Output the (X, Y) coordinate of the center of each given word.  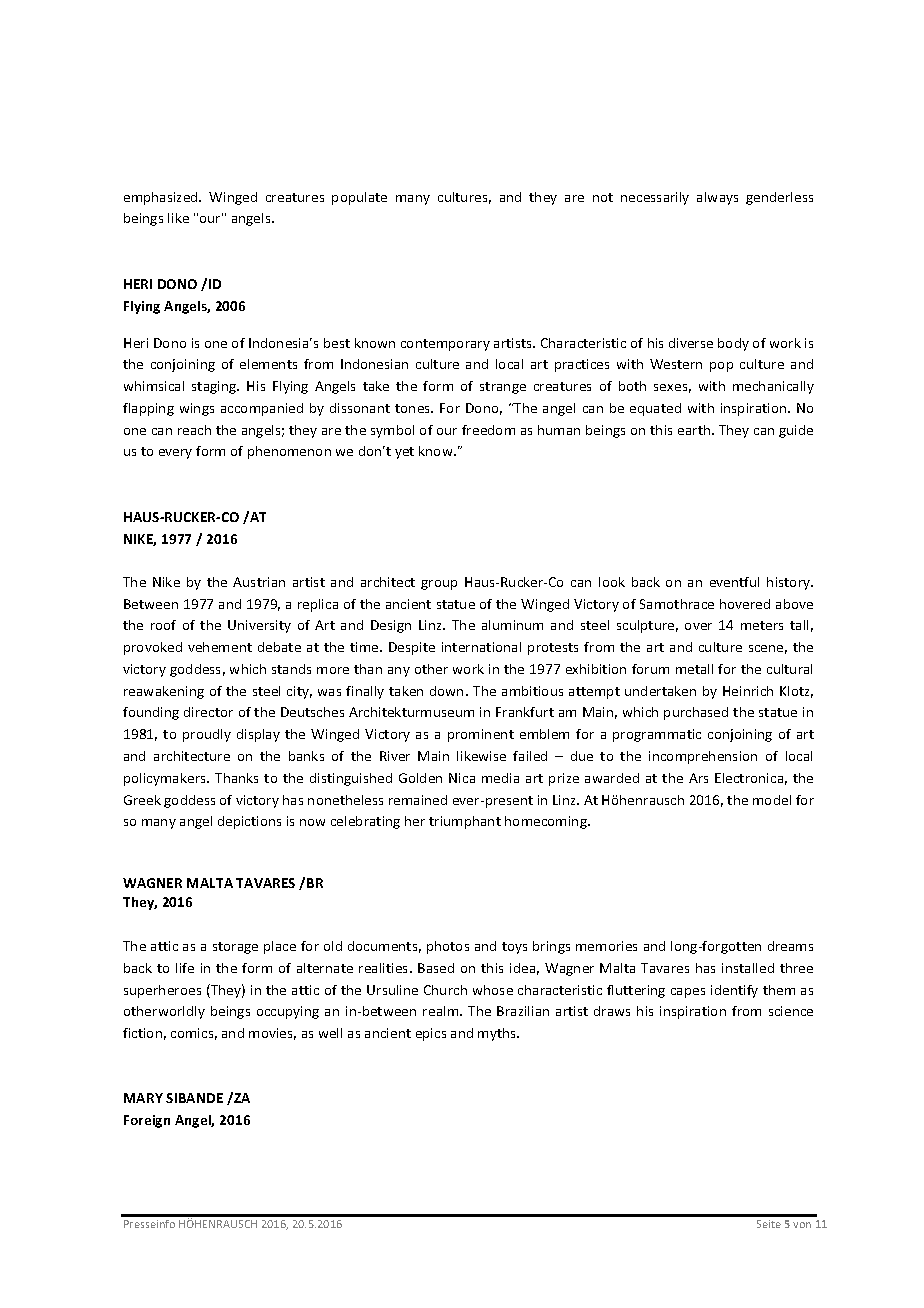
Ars (698, 778)
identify (734, 991)
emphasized (162, 198)
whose (493, 990)
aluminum (512, 625)
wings (197, 409)
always (717, 198)
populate (359, 198)
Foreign (147, 1121)
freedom (488, 430)
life (185, 968)
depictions (249, 822)
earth (695, 430)
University (259, 626)
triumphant (465, 822)
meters (762, 625)
